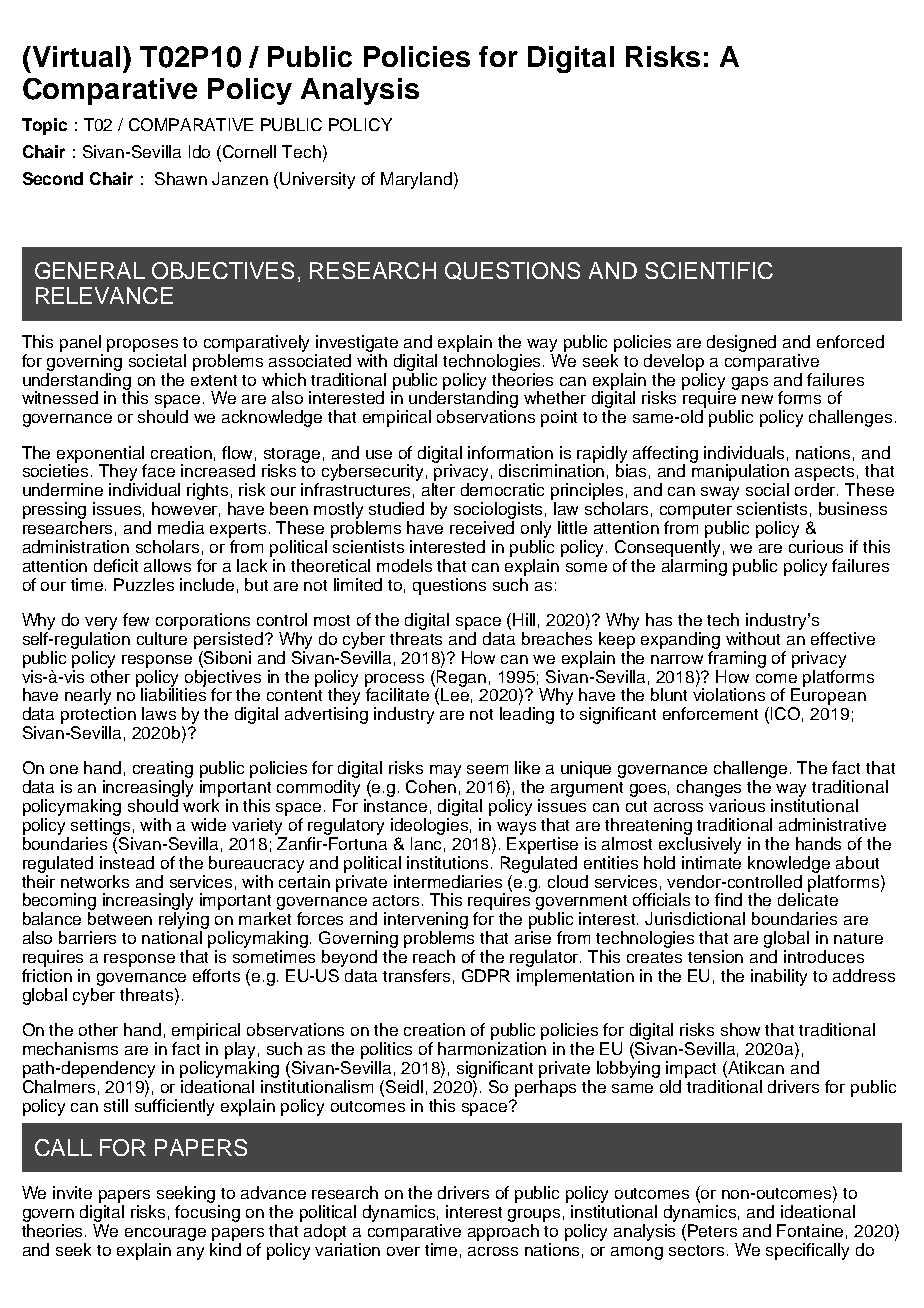  Describe the element at coordinates (709, 270) in the page. I see `SCIENTIFIC` at that location.
